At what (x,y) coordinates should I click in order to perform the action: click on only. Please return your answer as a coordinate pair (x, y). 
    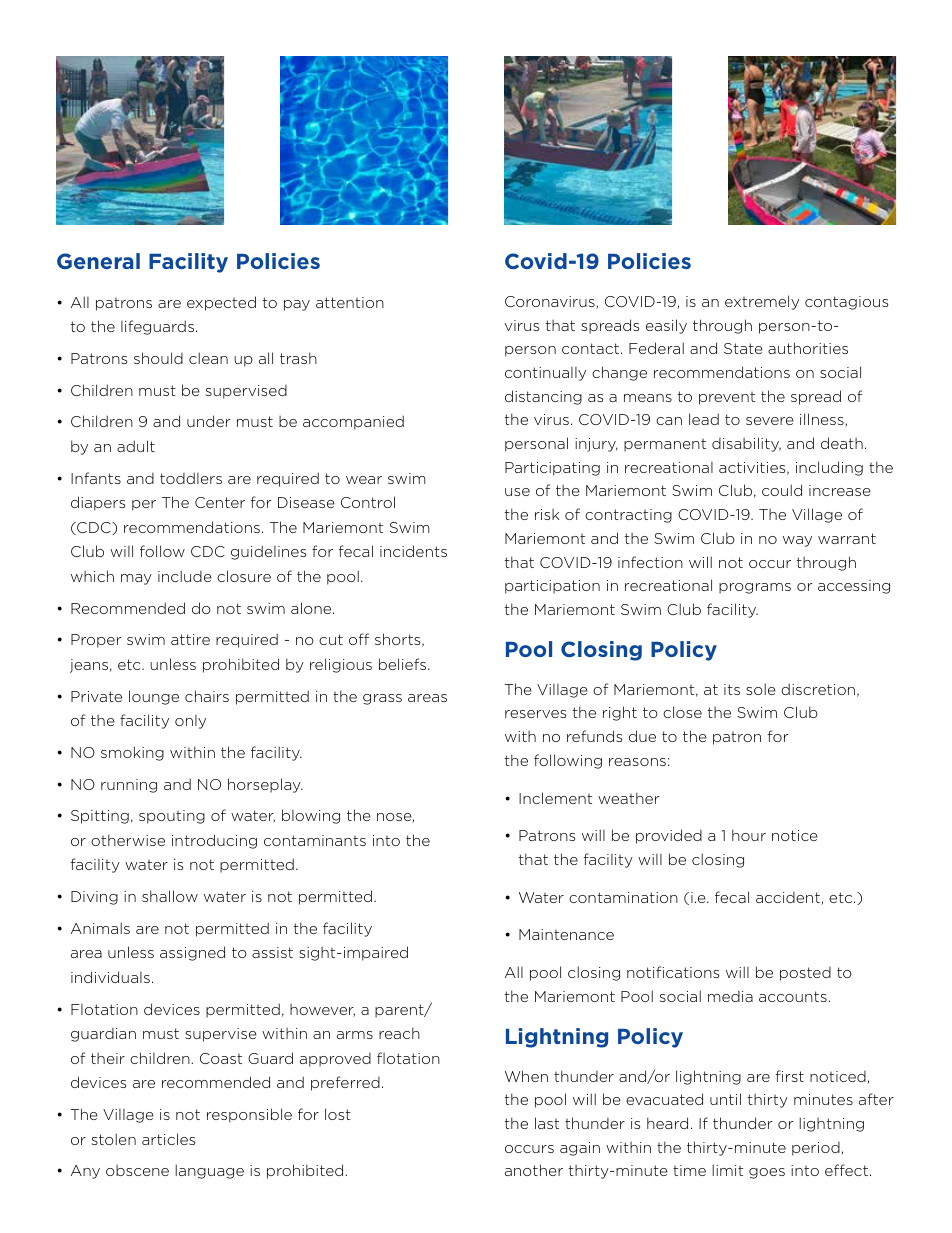
    Looking at the image, I should click on (190, 722).
